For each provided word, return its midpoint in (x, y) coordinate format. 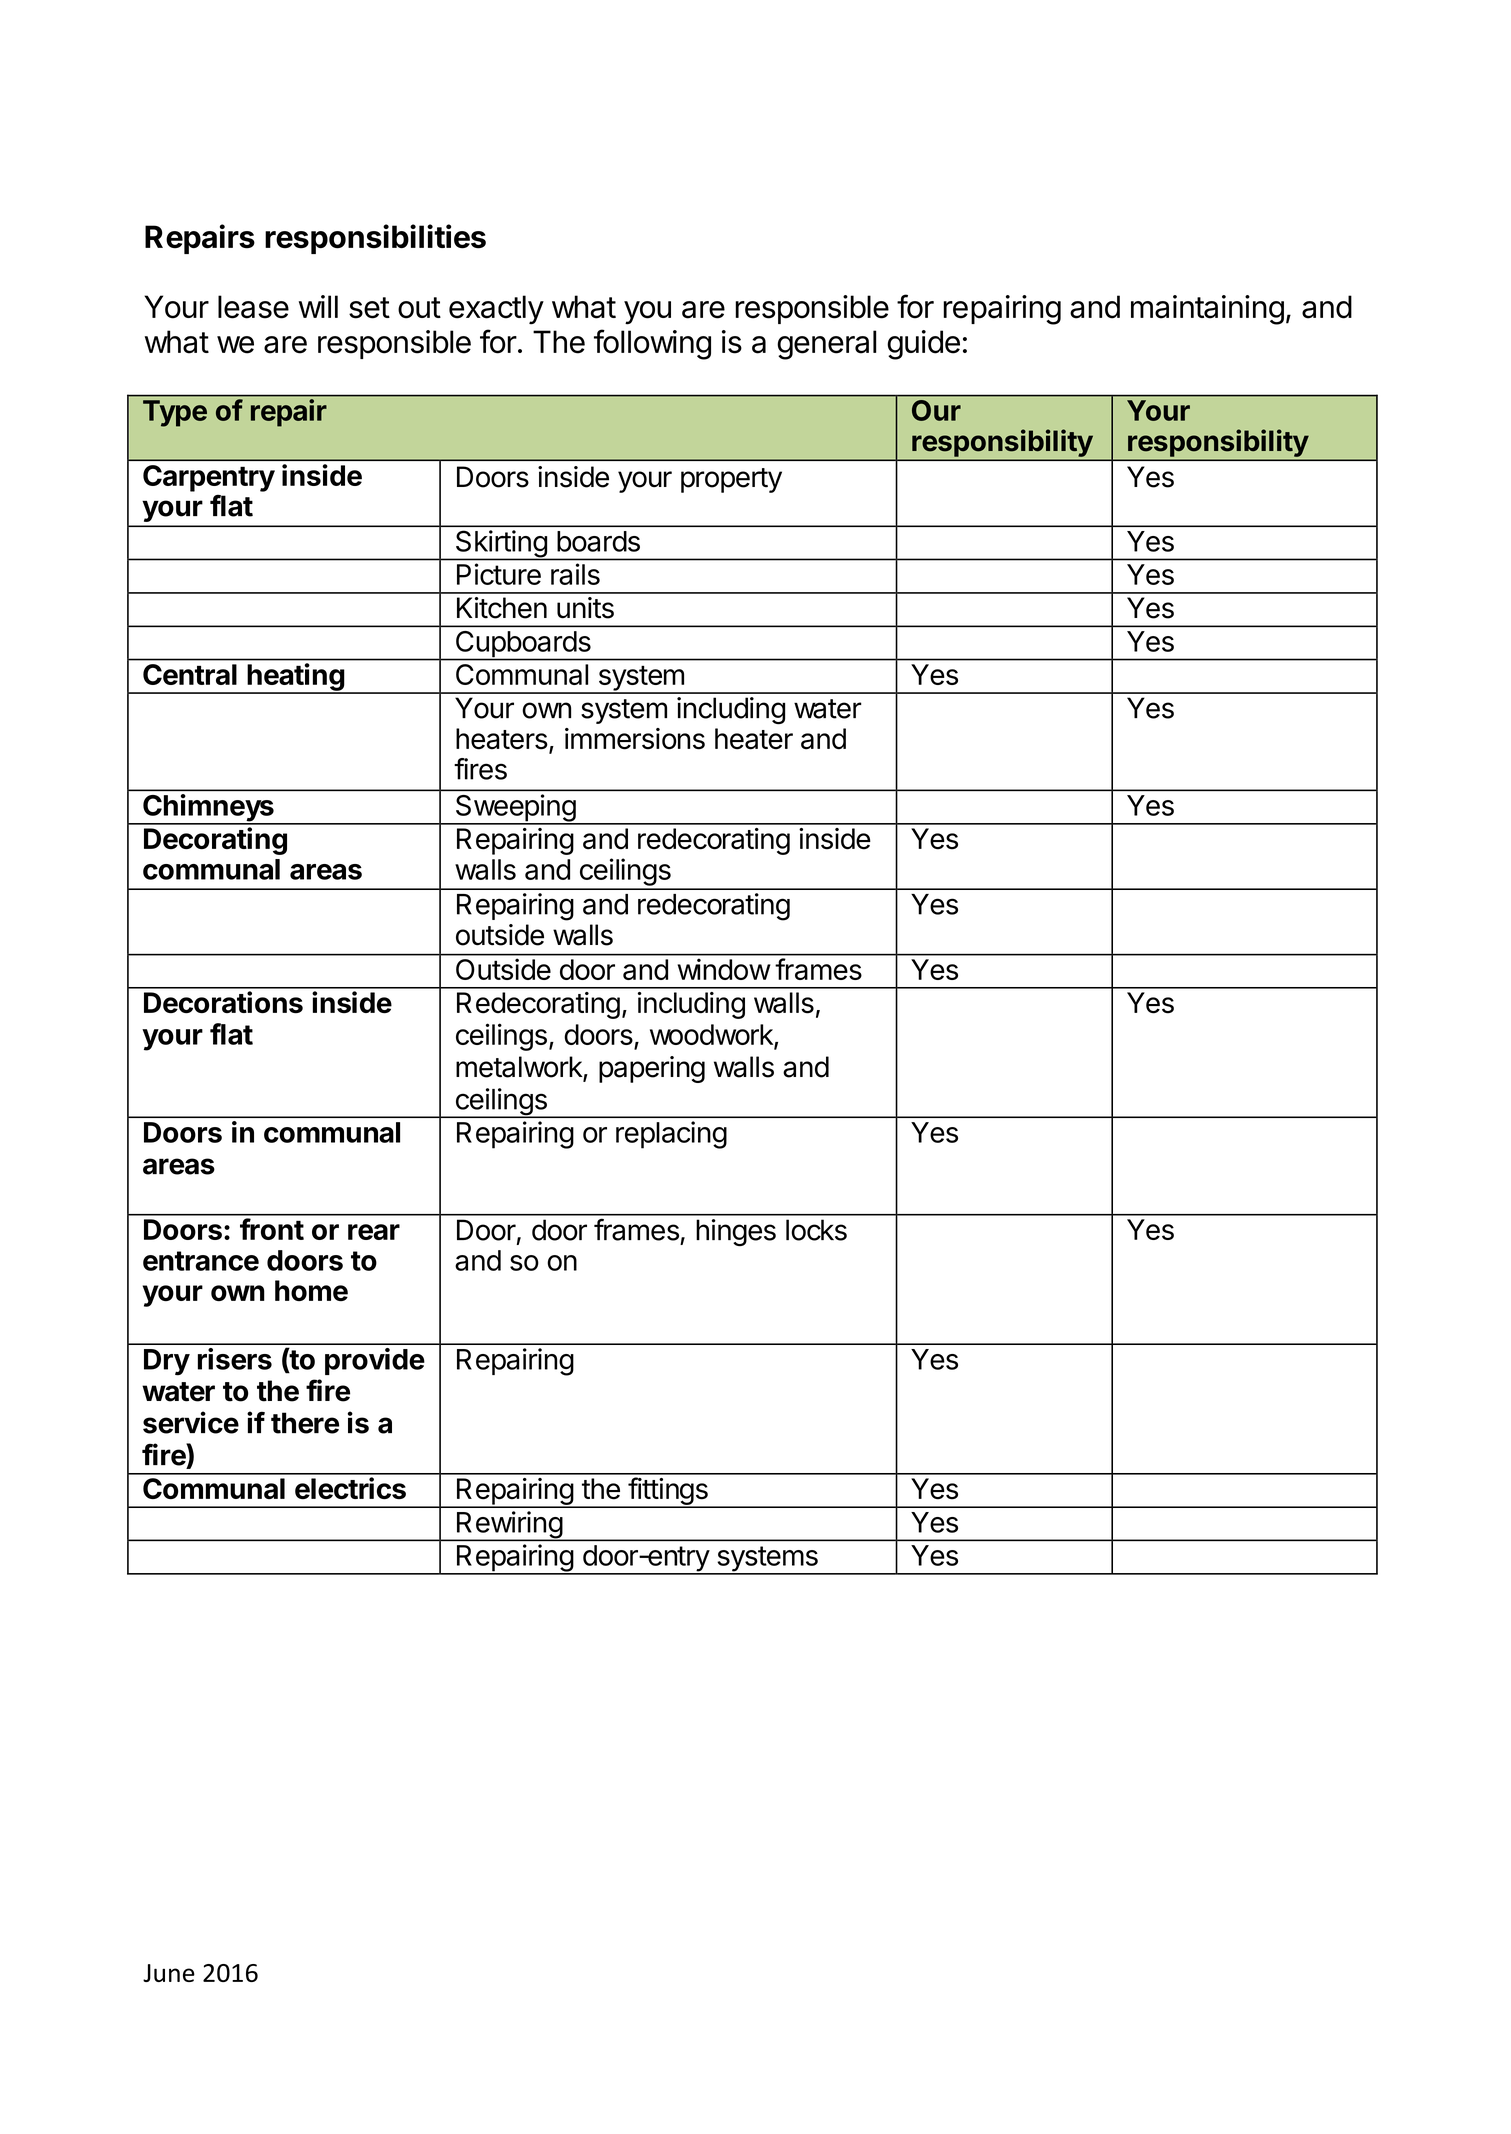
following (652, 344)
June (169, 1973)
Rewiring (509, 1526)
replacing (671, 1135)
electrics (350, 1488)
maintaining (1207, 310)
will (318, 306)
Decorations (223, 1002)
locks (816, 1230)
